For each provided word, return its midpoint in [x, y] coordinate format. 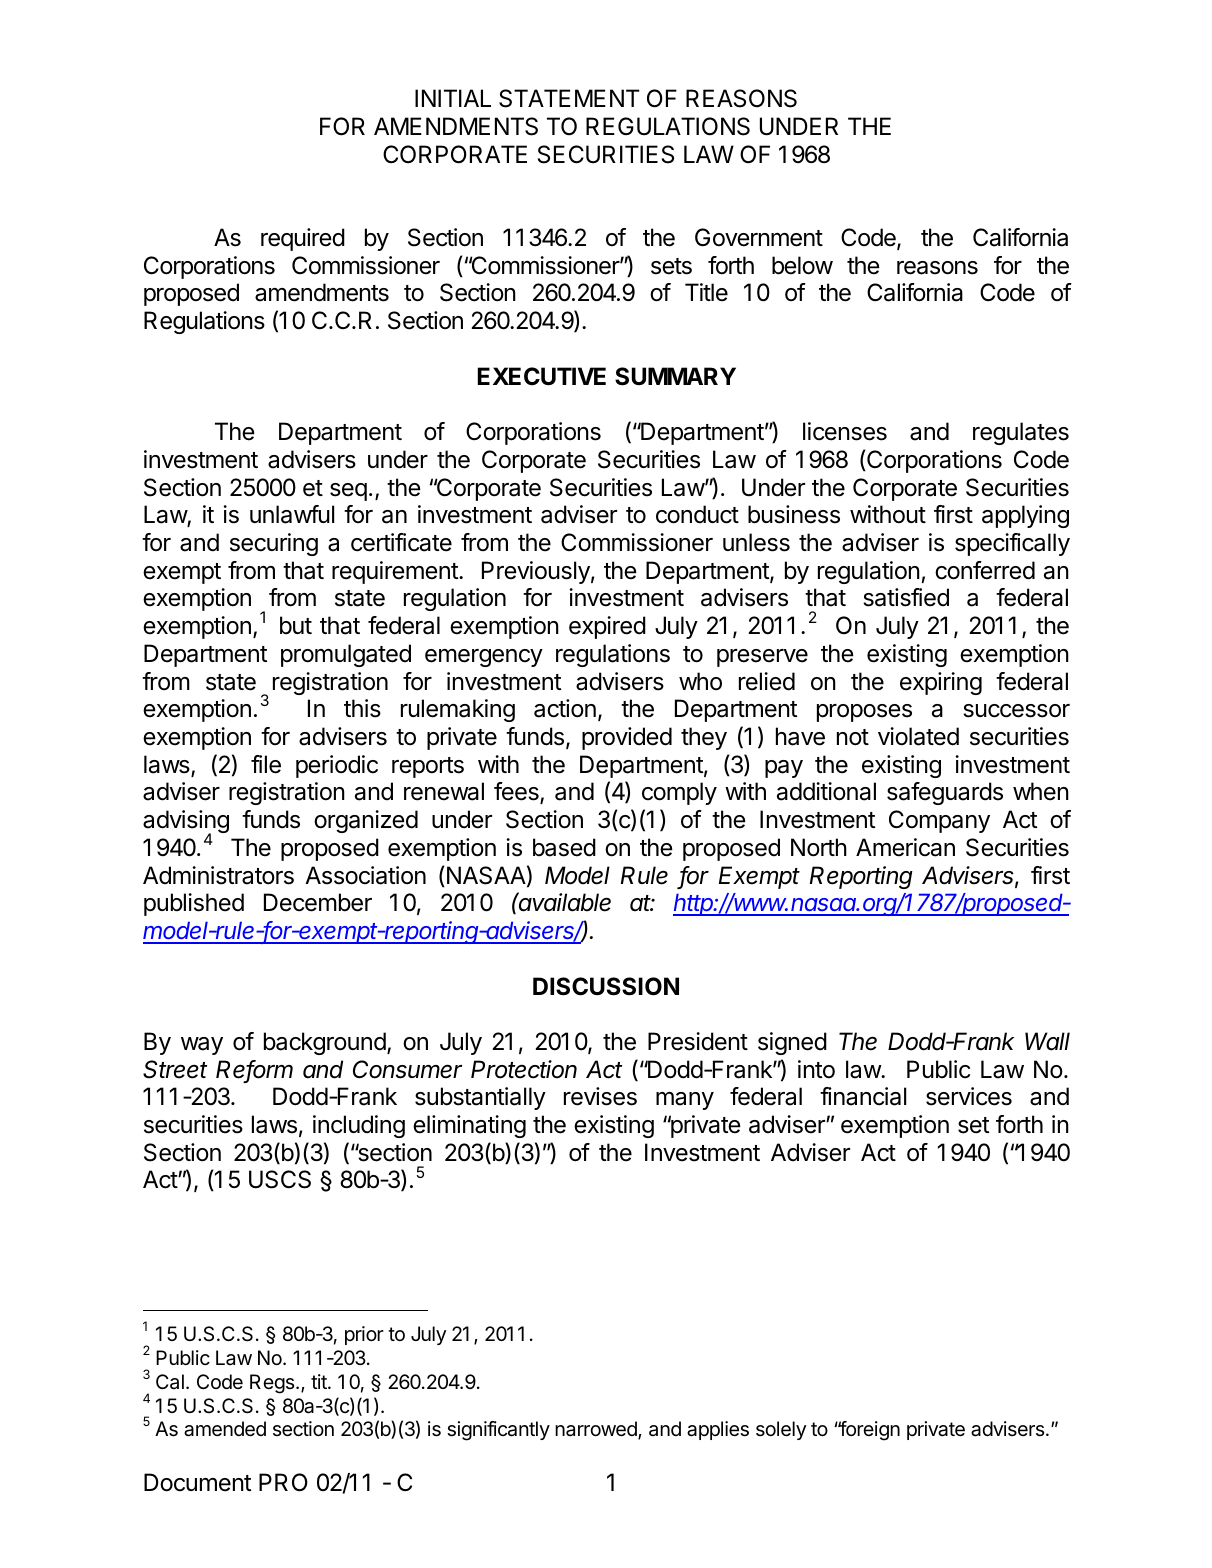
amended [225, 1429]
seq [348, 492]
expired [607, 627]
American [905, 847]
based [564, 847]
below [802, 265]
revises [600, 1096]
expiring [941, 683]
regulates [1021, 433]
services [969, 1096]
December [318, 902]
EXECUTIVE [542, 376]
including [359, 1126]
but [296, 625]
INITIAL [453, 98]
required [303, 239]
